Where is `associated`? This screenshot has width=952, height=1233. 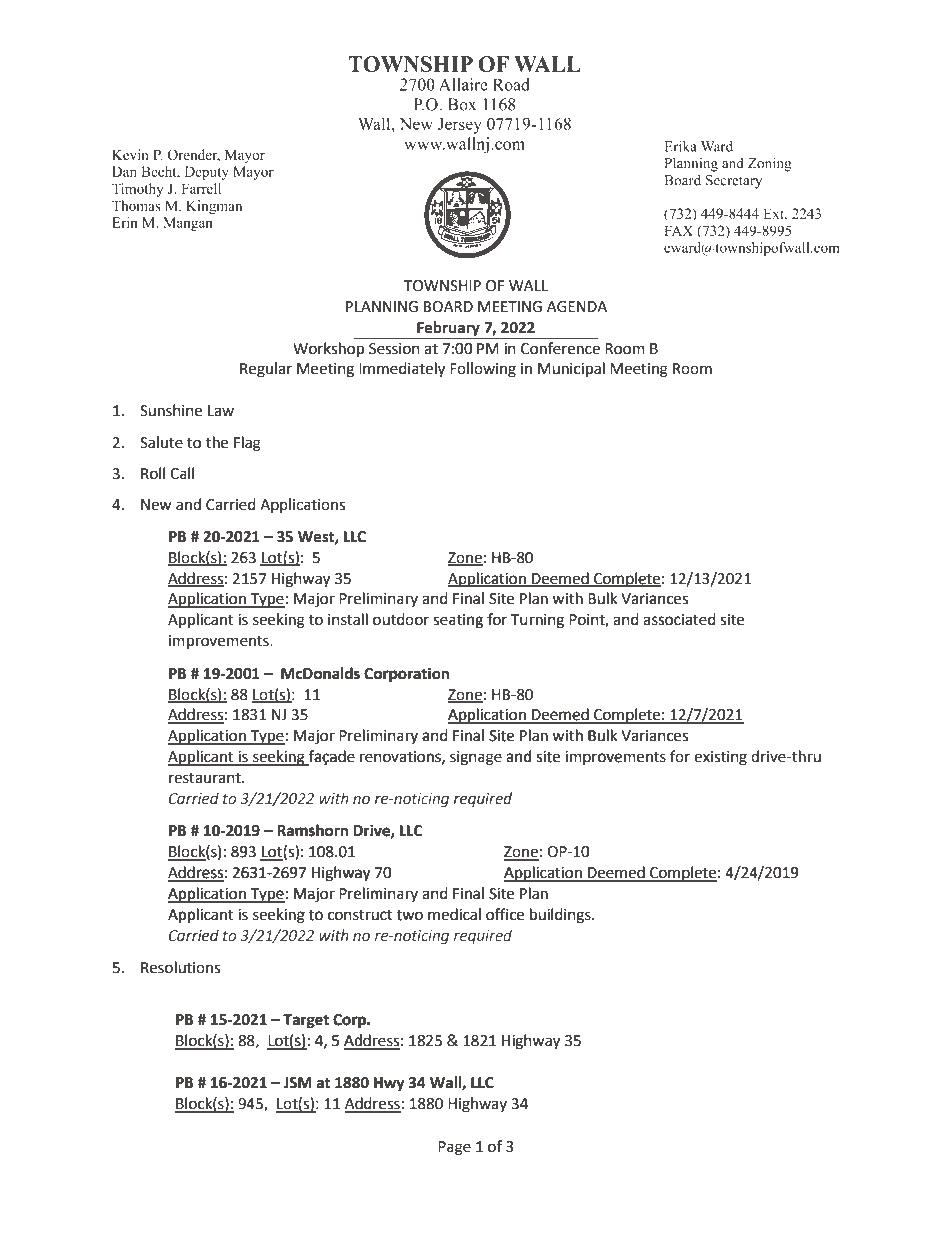 associated is located at coordinates (679, 619).
